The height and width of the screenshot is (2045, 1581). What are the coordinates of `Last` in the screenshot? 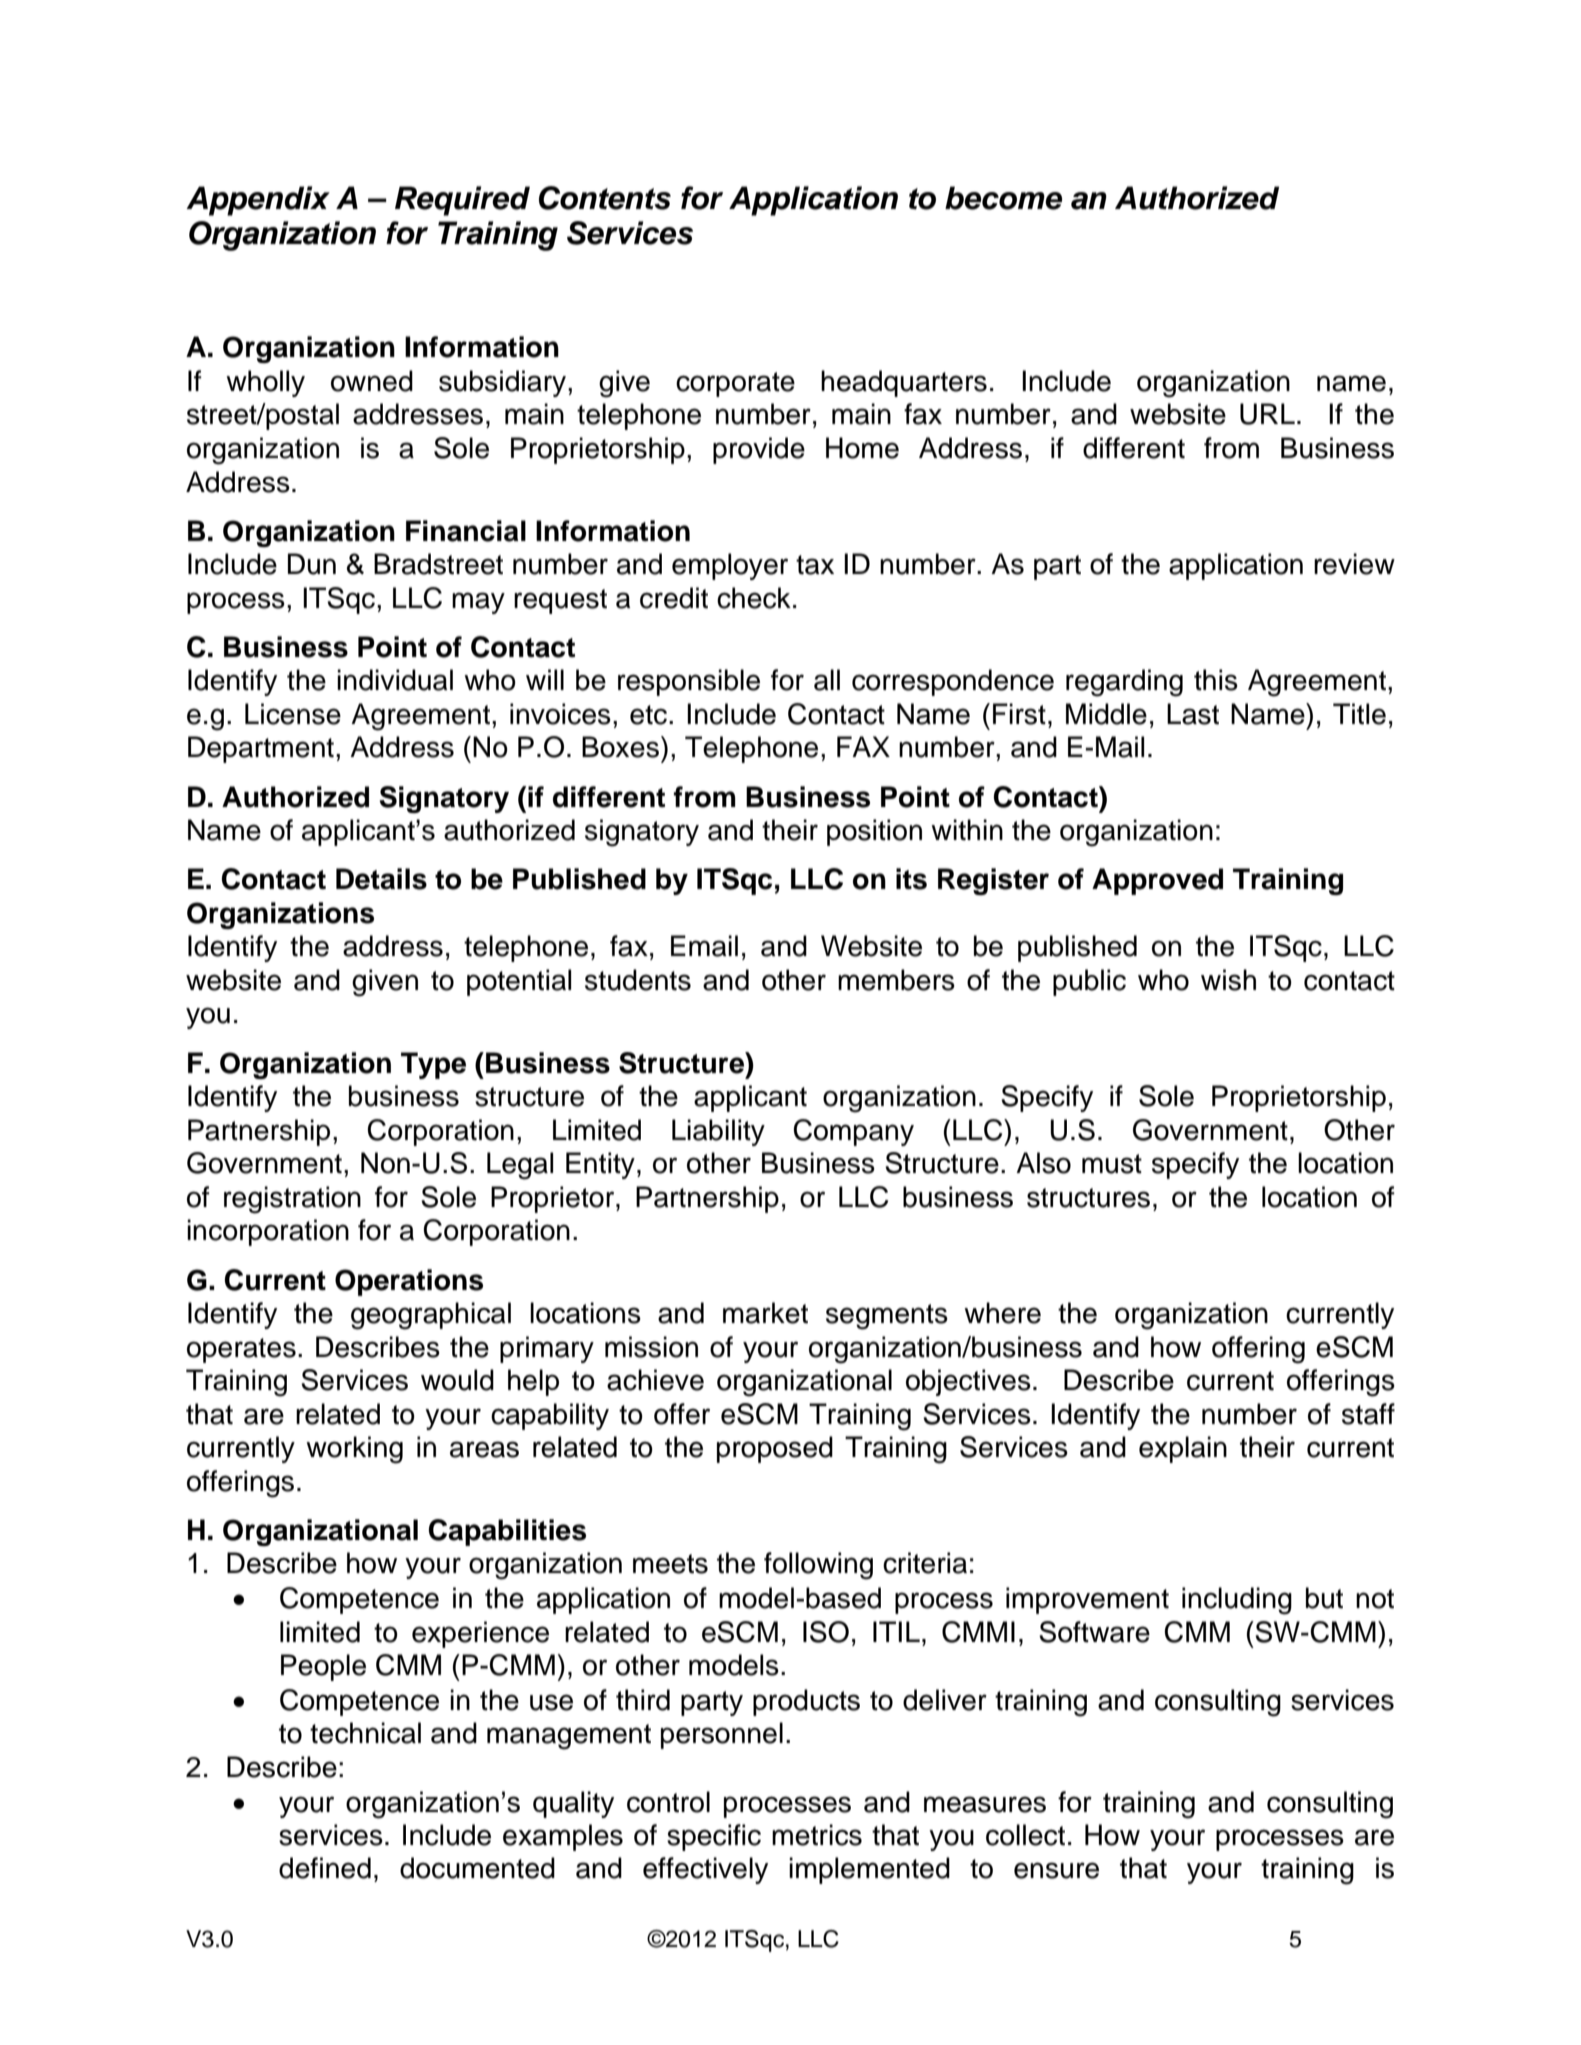 It's located at (1193, 714).
